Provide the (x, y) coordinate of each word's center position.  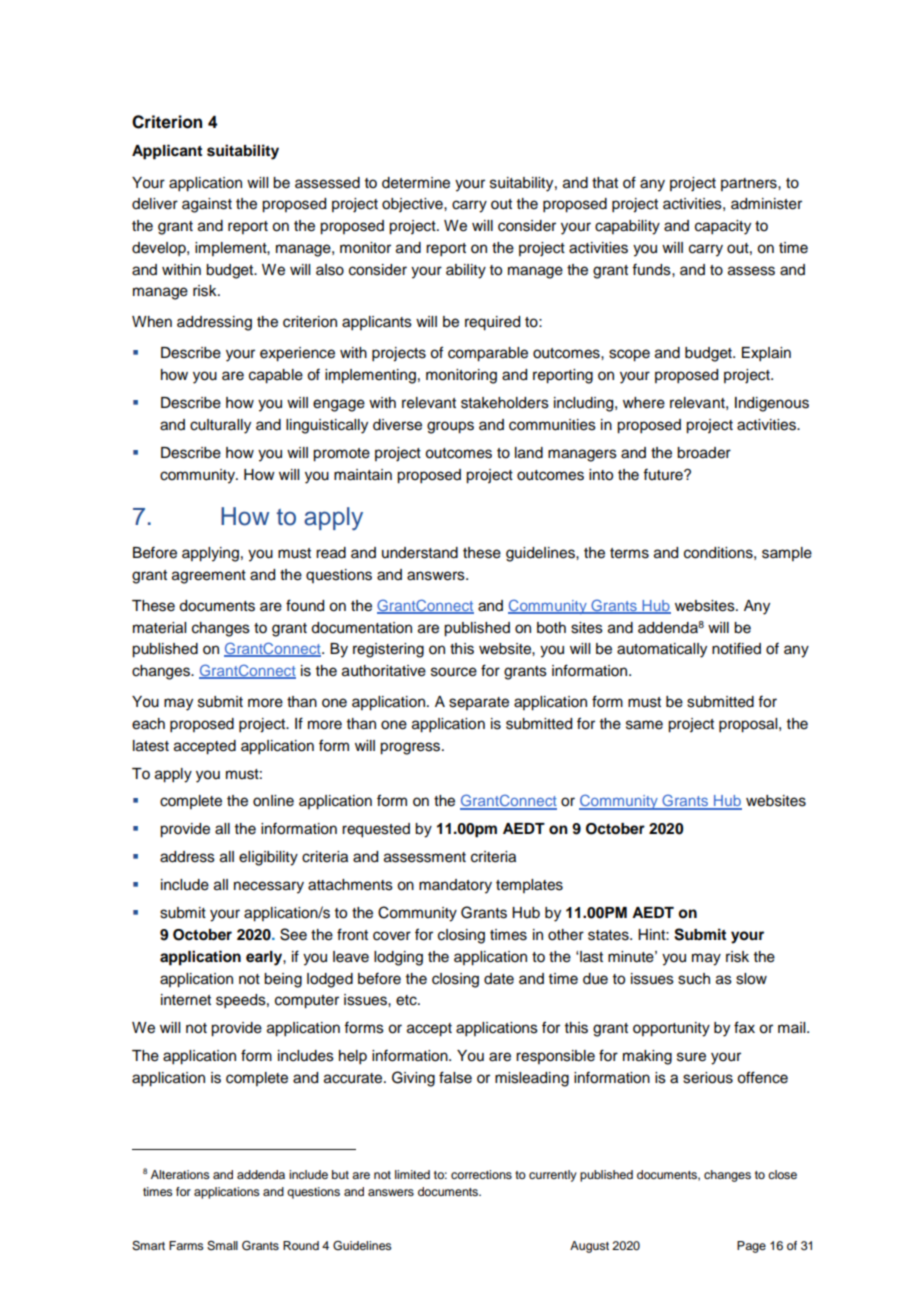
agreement (209, 577)
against (207, 205)
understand (420, 553)
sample (787, 554)
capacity (723, 227)
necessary (269, 887)
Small (222, 1246)
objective (413, 205)
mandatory (455, 886)
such (694, 979)
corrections (481, 1174)
